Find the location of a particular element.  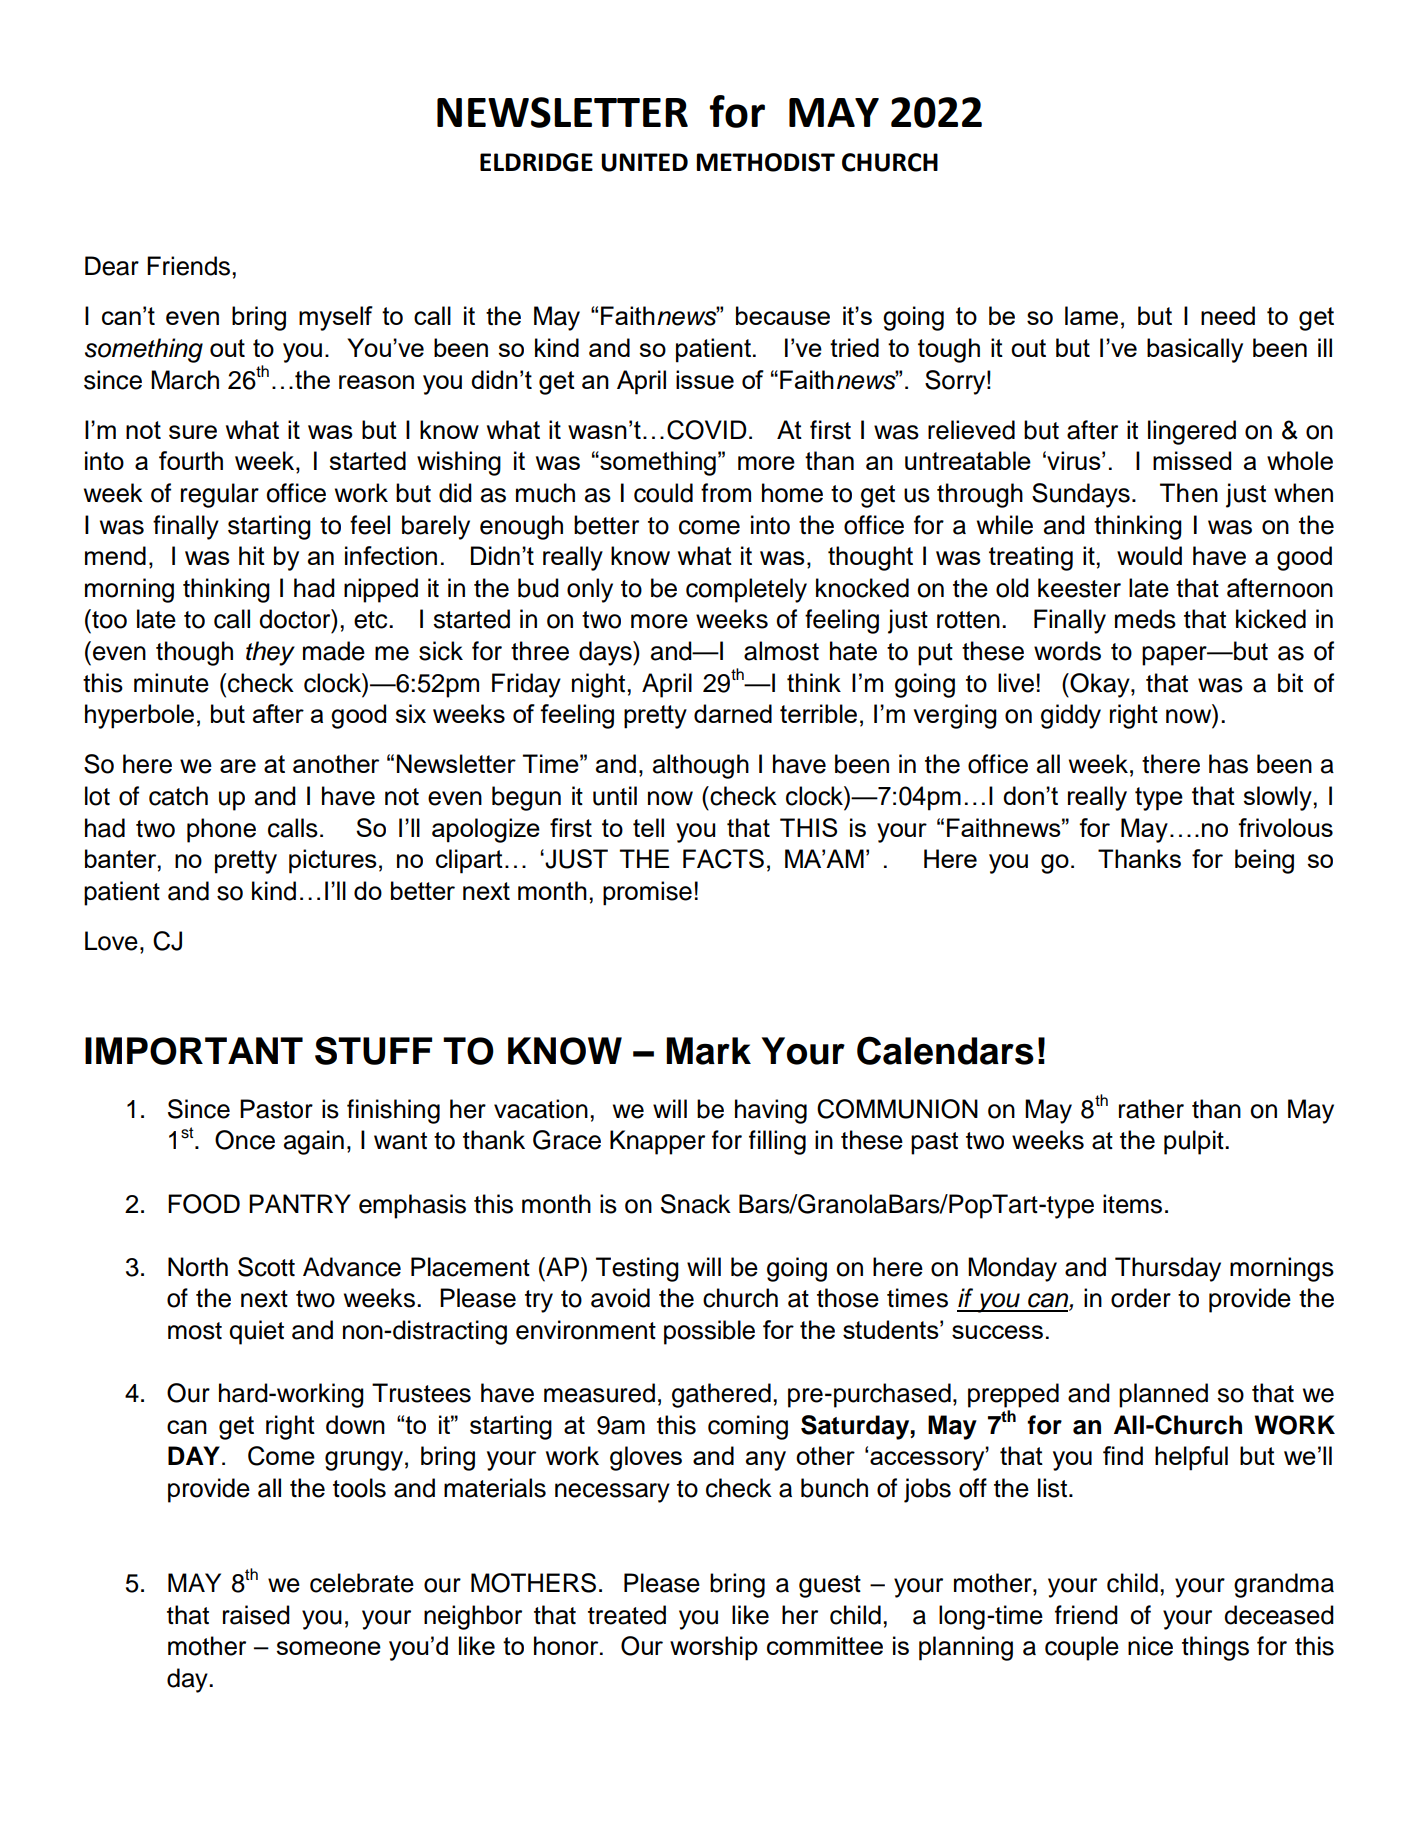

worship is located at coordinates (714, 1648).
